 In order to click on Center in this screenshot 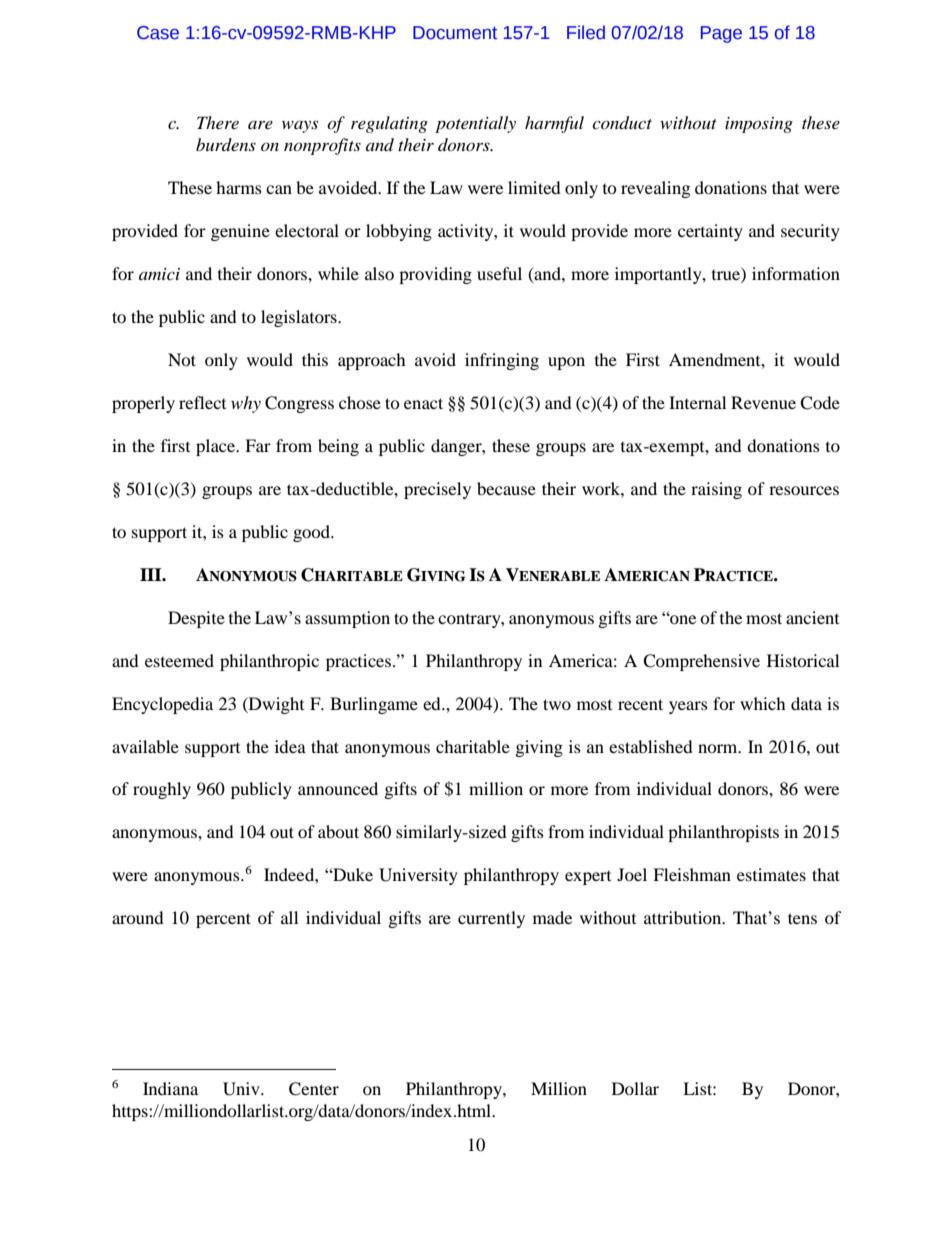, I will do `click(314, 1089)`.
